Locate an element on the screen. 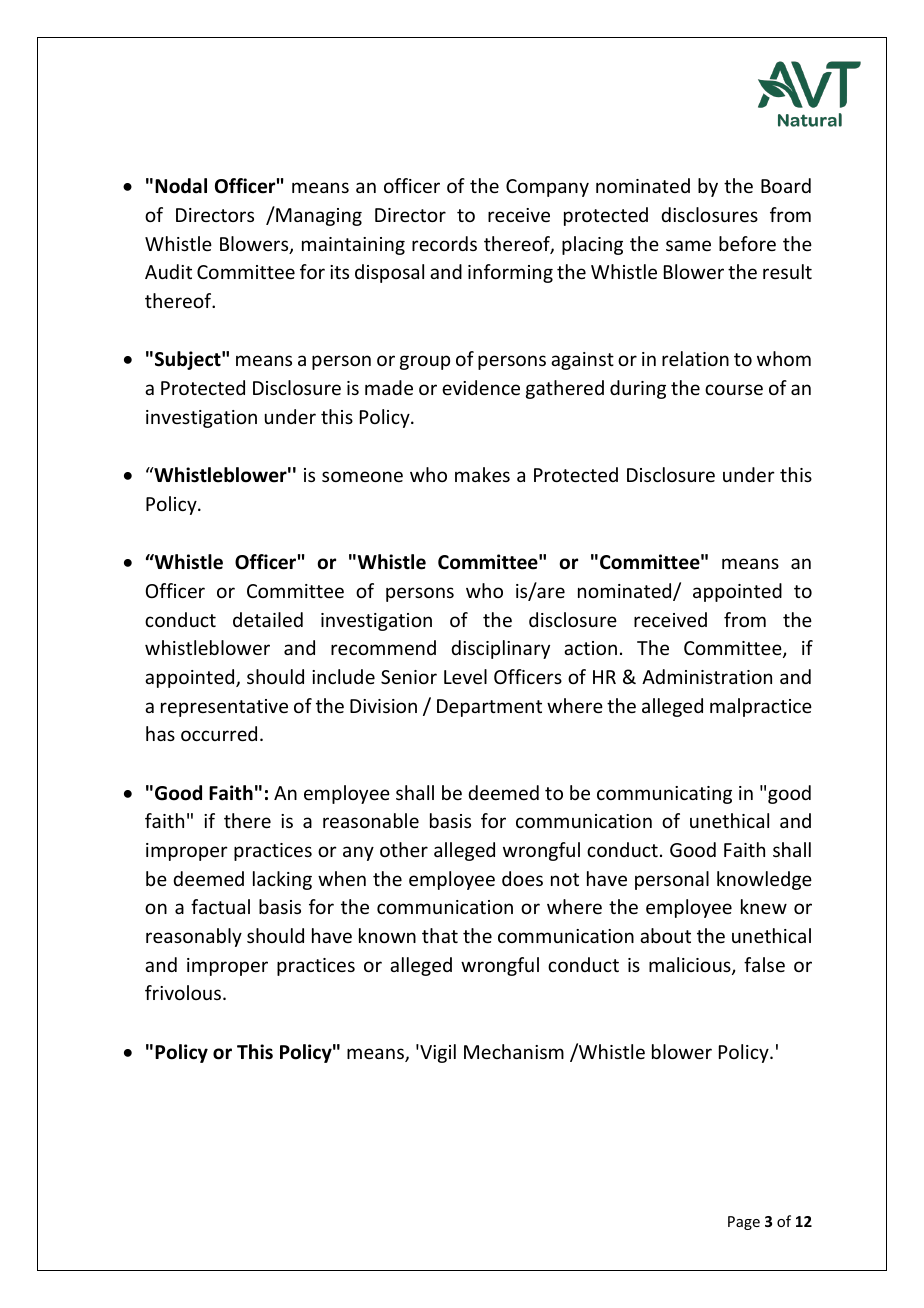 This screenshot has height=1308, width=924. frivolous is located at coordinates (184, 992).
